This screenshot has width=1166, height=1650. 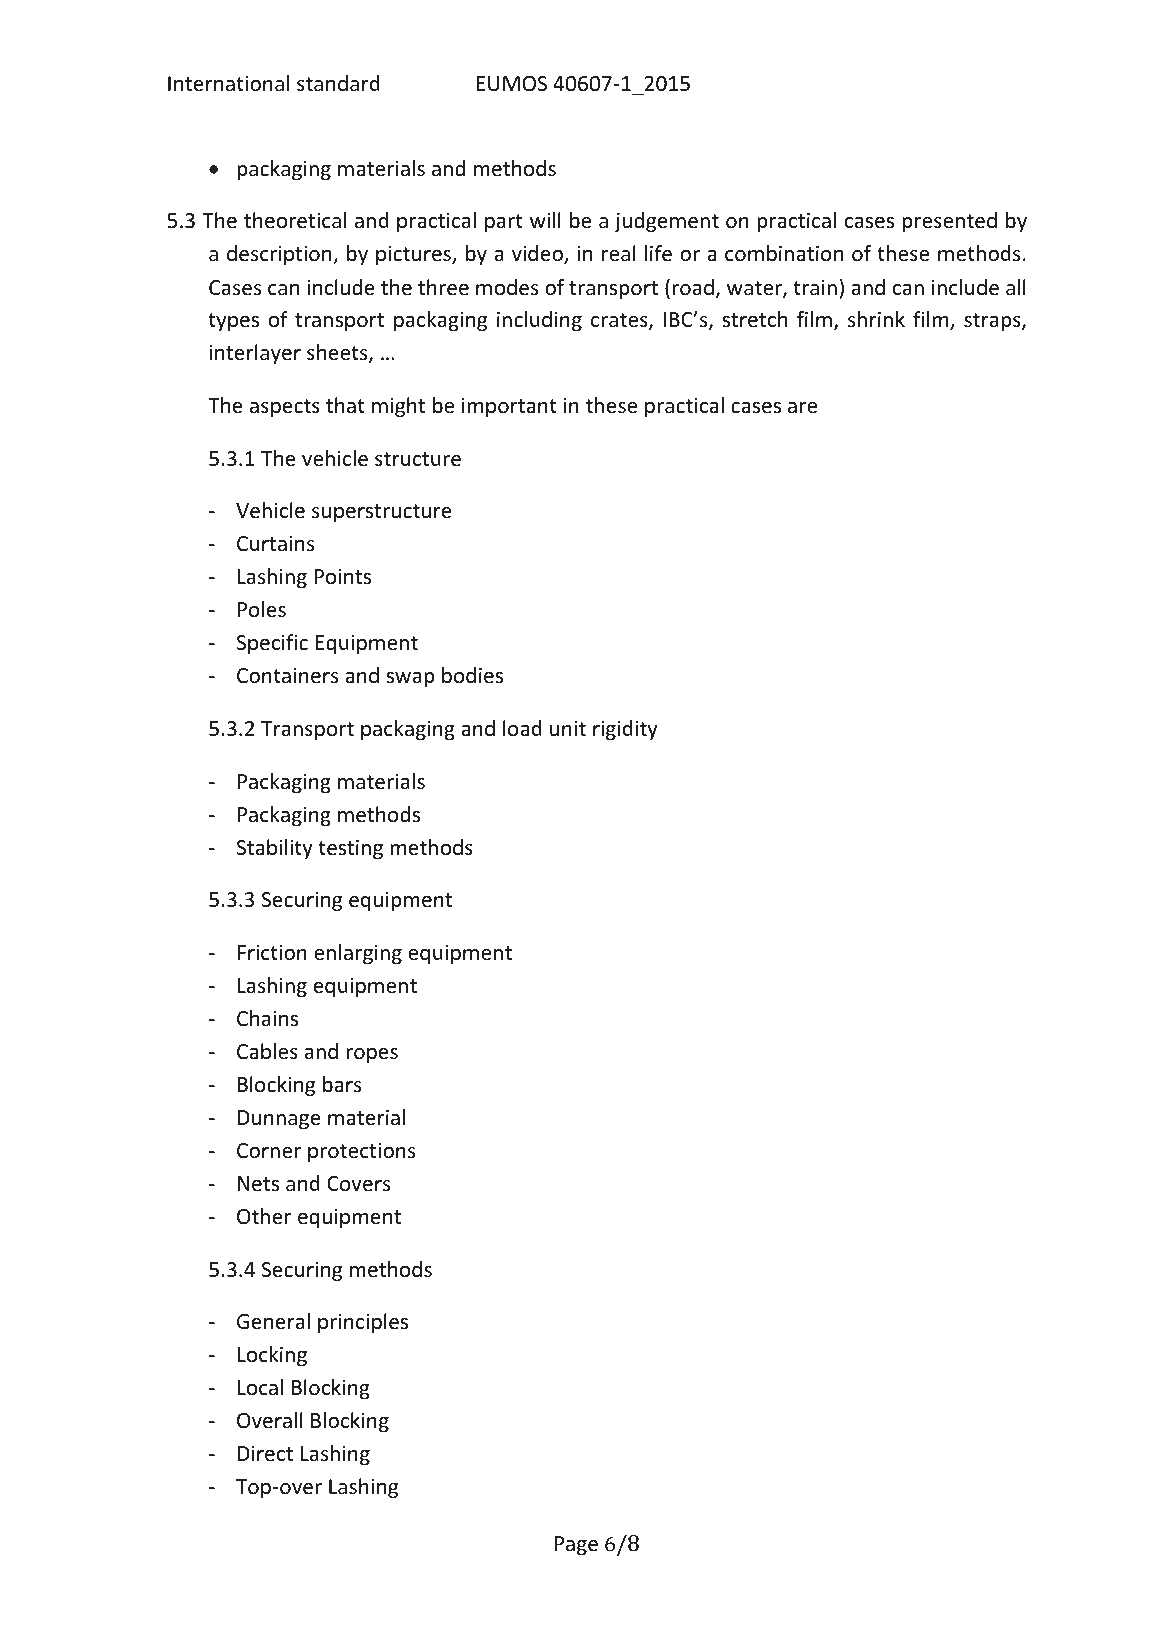 What do you see at coordinates (949, 222) in the screenshot?
I see `presented` at bounding box center [949, 222].
